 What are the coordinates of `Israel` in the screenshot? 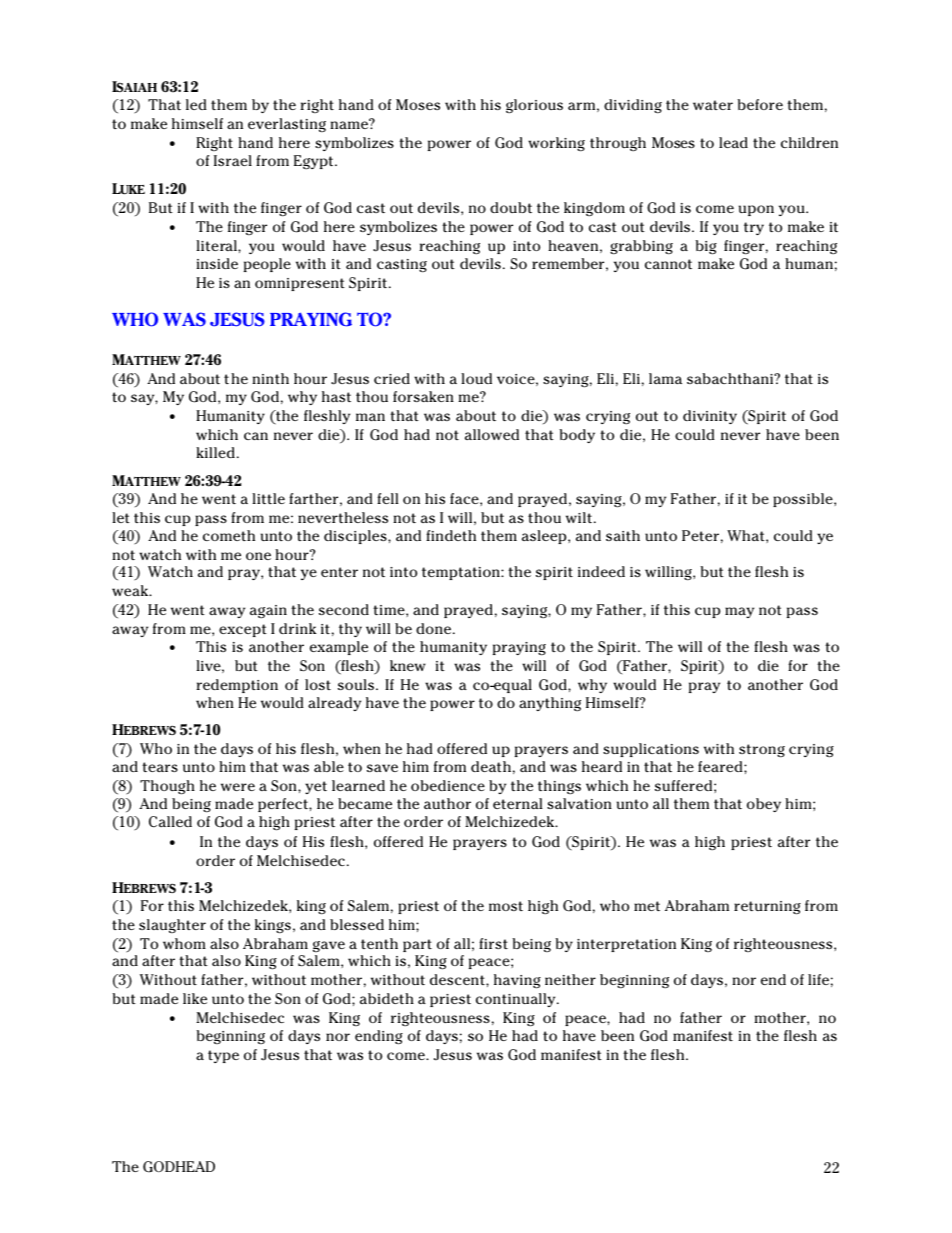 It's located at (233, 160).
